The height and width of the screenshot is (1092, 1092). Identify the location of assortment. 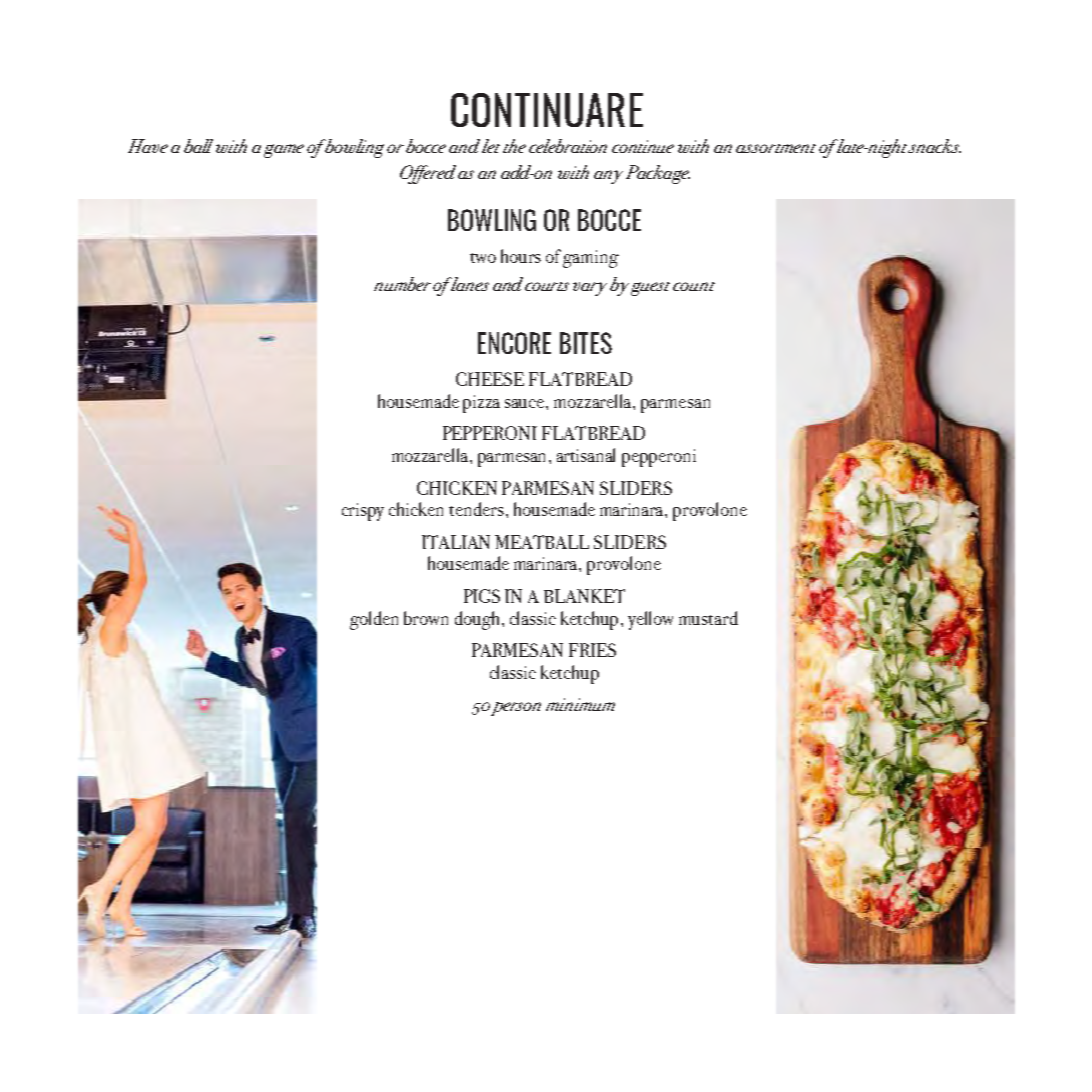
(776, 148).
